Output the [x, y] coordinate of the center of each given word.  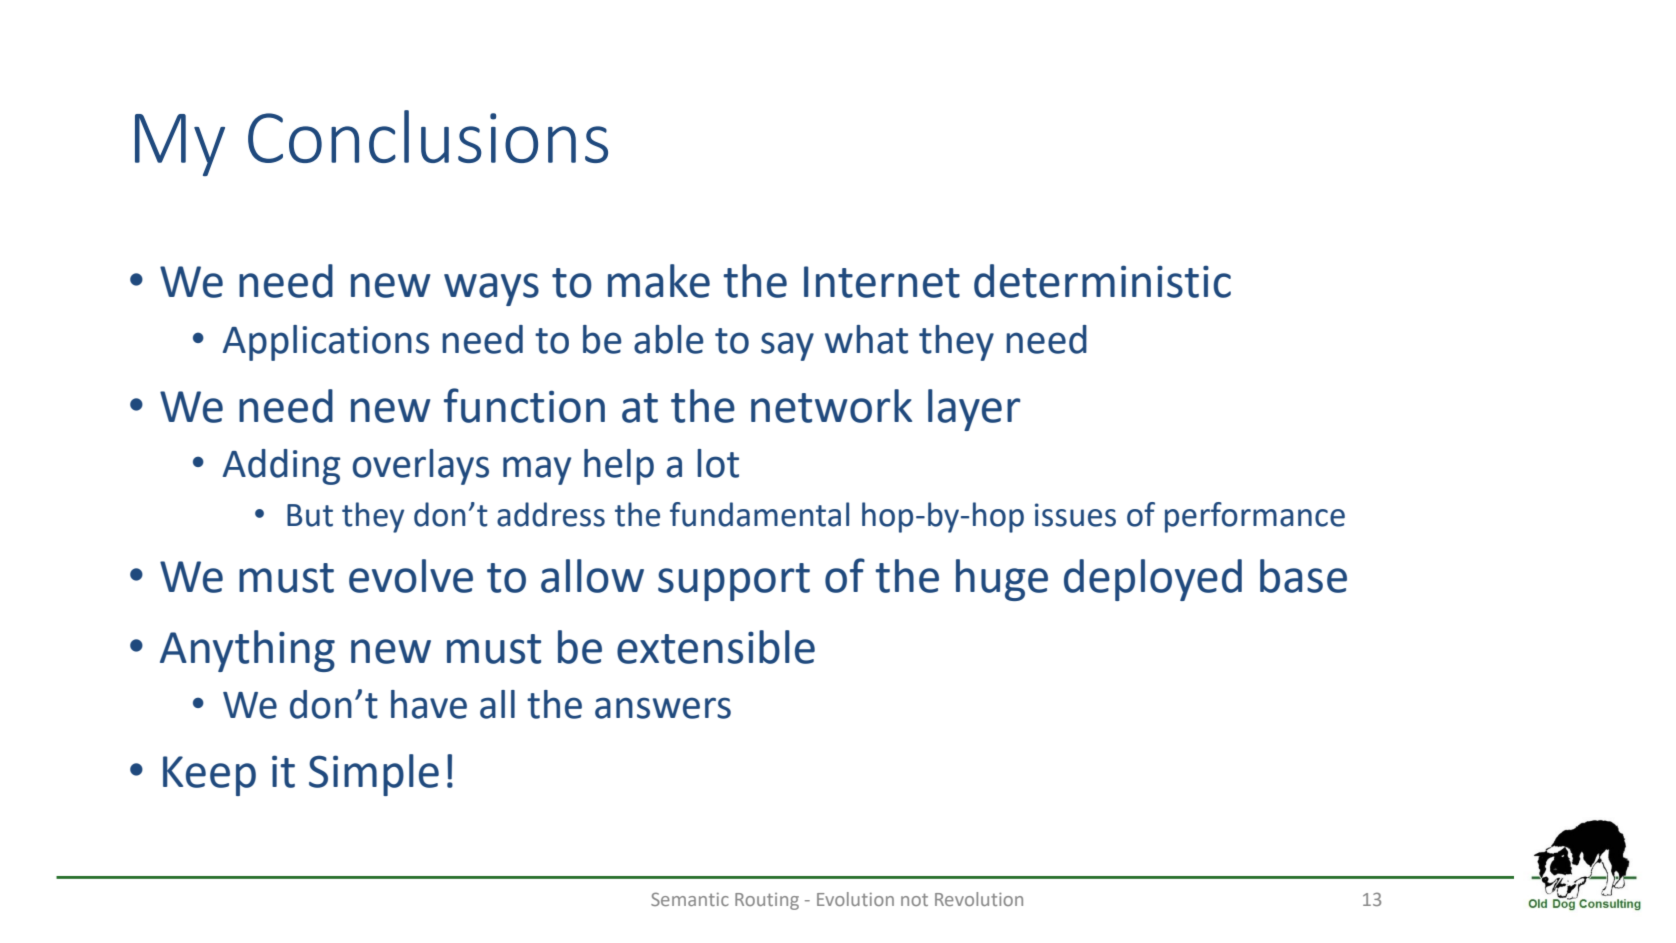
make [659, 281]
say [787, 346]
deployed [1153, 580]
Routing [767, 901]
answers [663, 708]
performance [1255, 517]
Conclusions [428, 136]
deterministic [1102, 281]
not [914, 899]
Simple [374, 775]
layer [974, 410]
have [429, 704]
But [310, 515]
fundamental [759, 514]
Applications [326, 343]
